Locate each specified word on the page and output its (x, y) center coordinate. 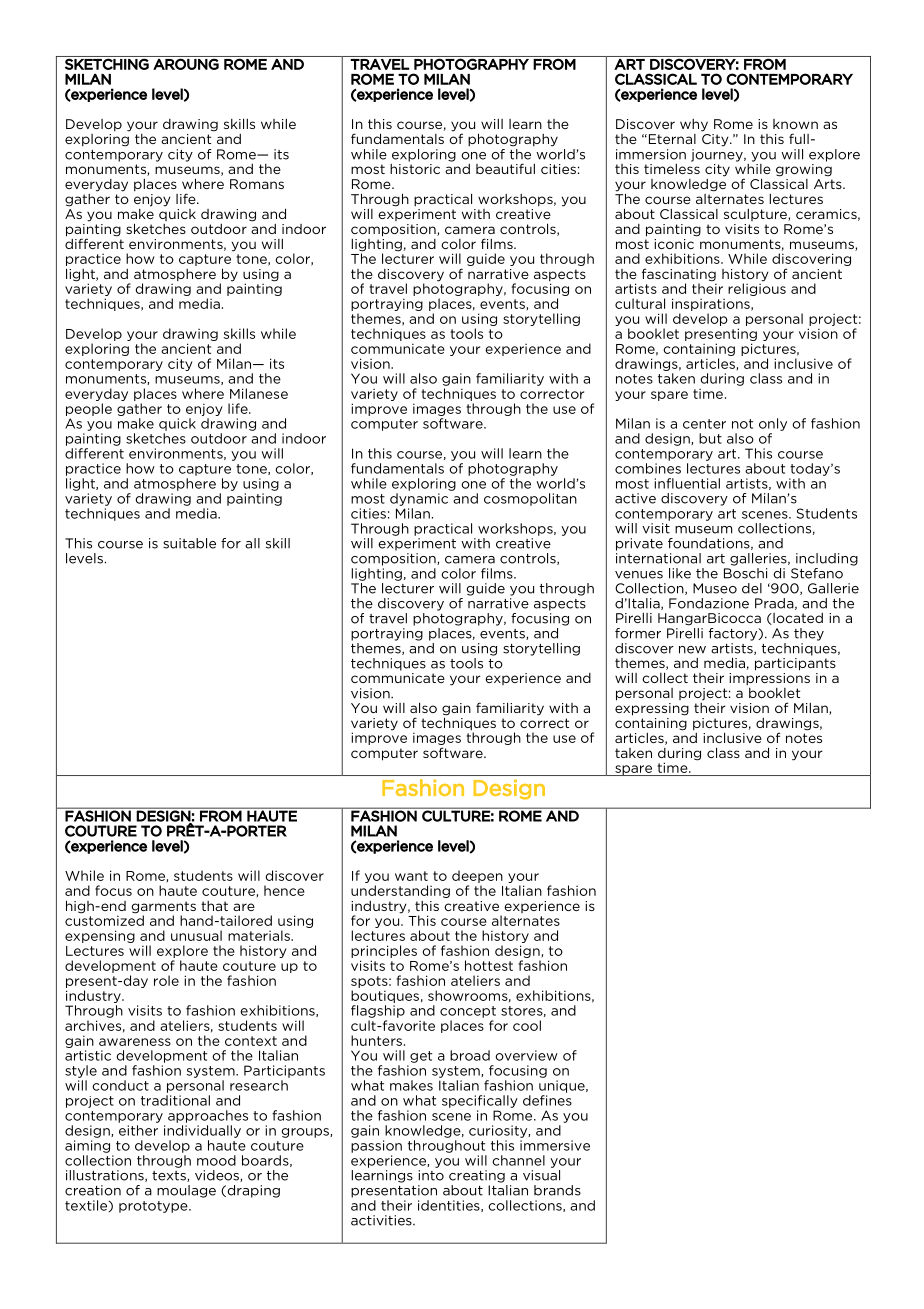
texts (170, 1176)
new (692, 650)
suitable (189, 543)
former (638, 633)
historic (415, 167)
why (694, 125)
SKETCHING (107, 64)
